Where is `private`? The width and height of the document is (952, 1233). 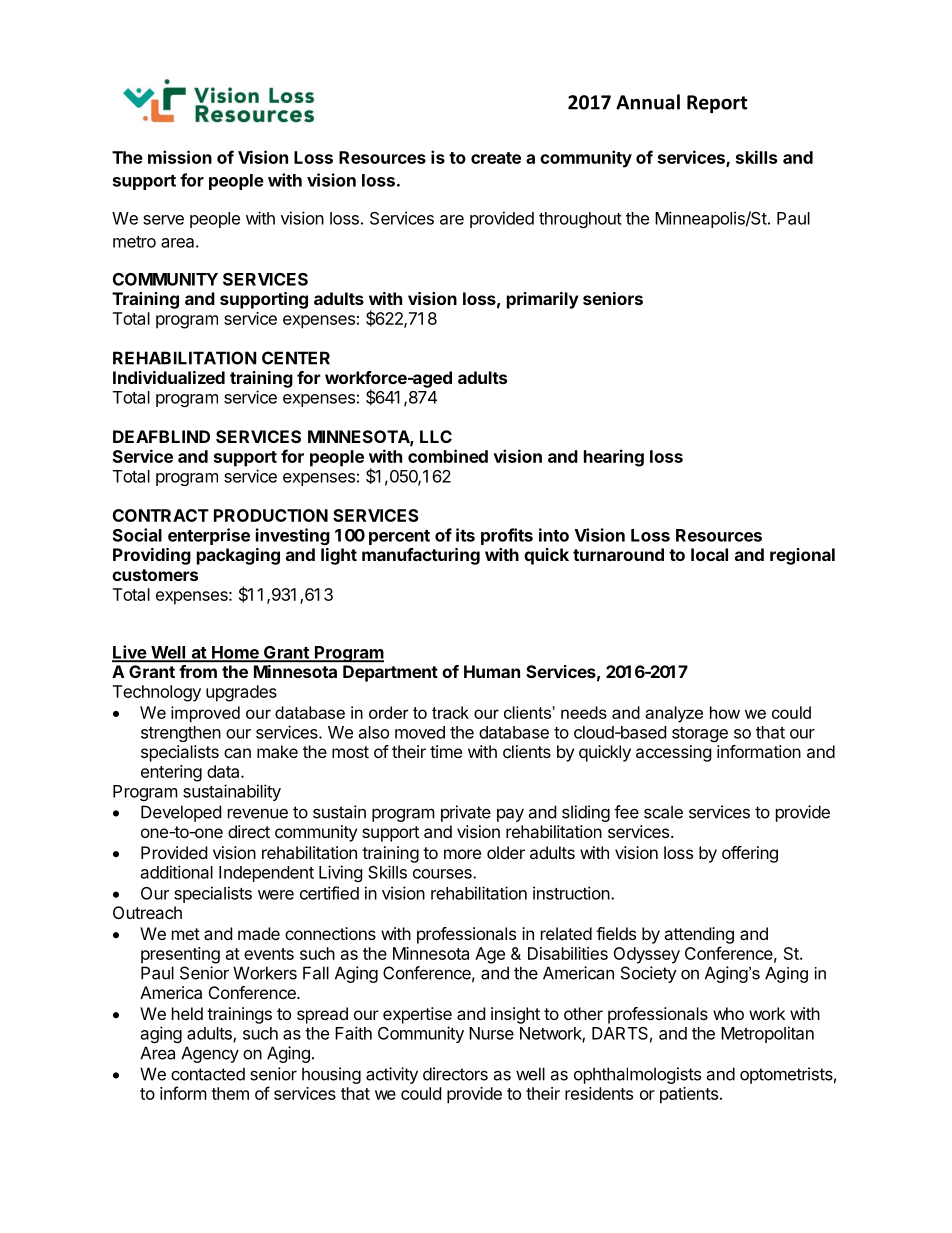
private is located at coordinates (466, 813).
